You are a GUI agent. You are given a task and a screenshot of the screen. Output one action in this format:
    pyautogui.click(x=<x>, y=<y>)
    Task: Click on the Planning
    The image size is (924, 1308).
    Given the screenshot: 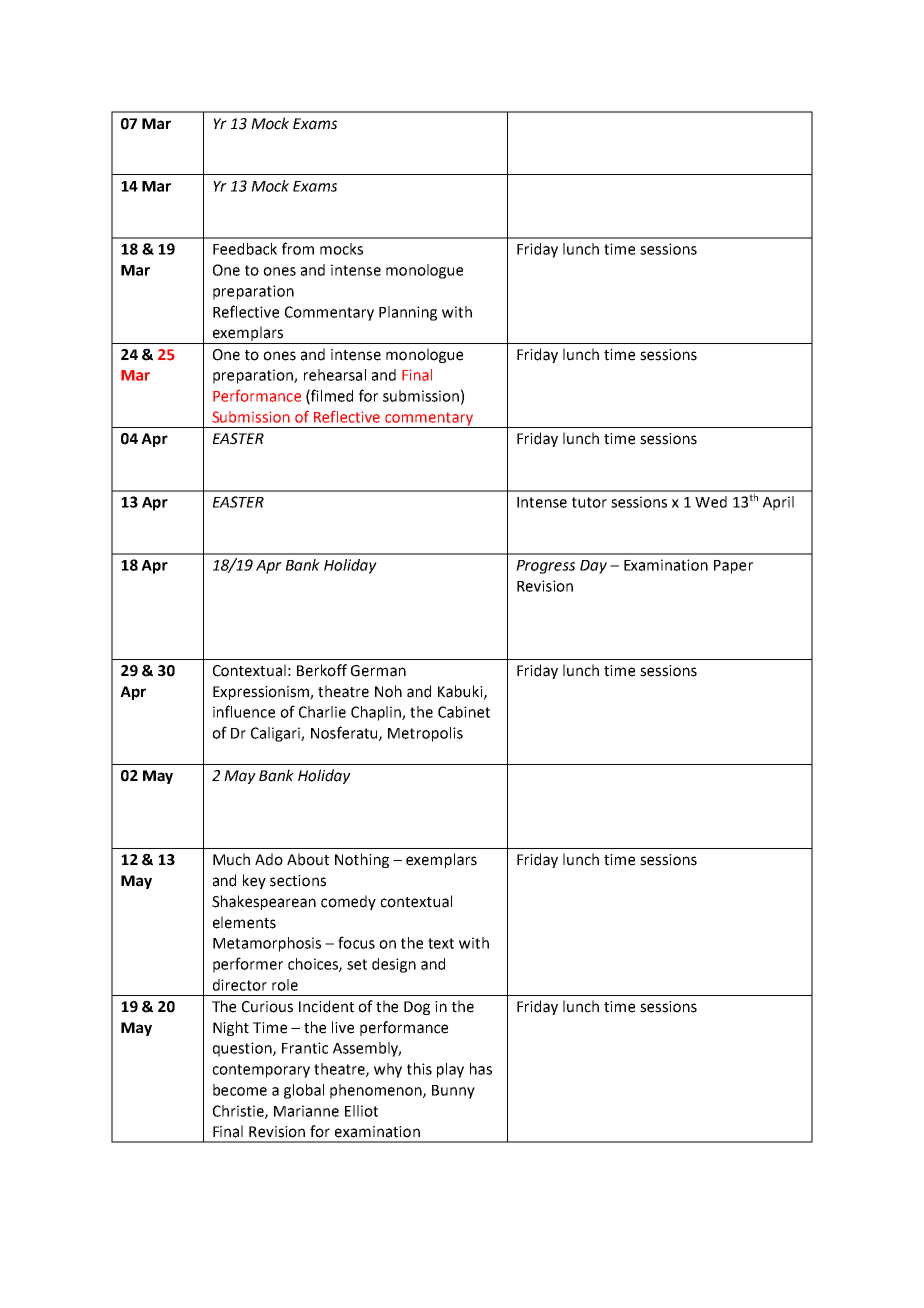 What is the action you would take?
    pyautogui.click(x=408, y=313)
